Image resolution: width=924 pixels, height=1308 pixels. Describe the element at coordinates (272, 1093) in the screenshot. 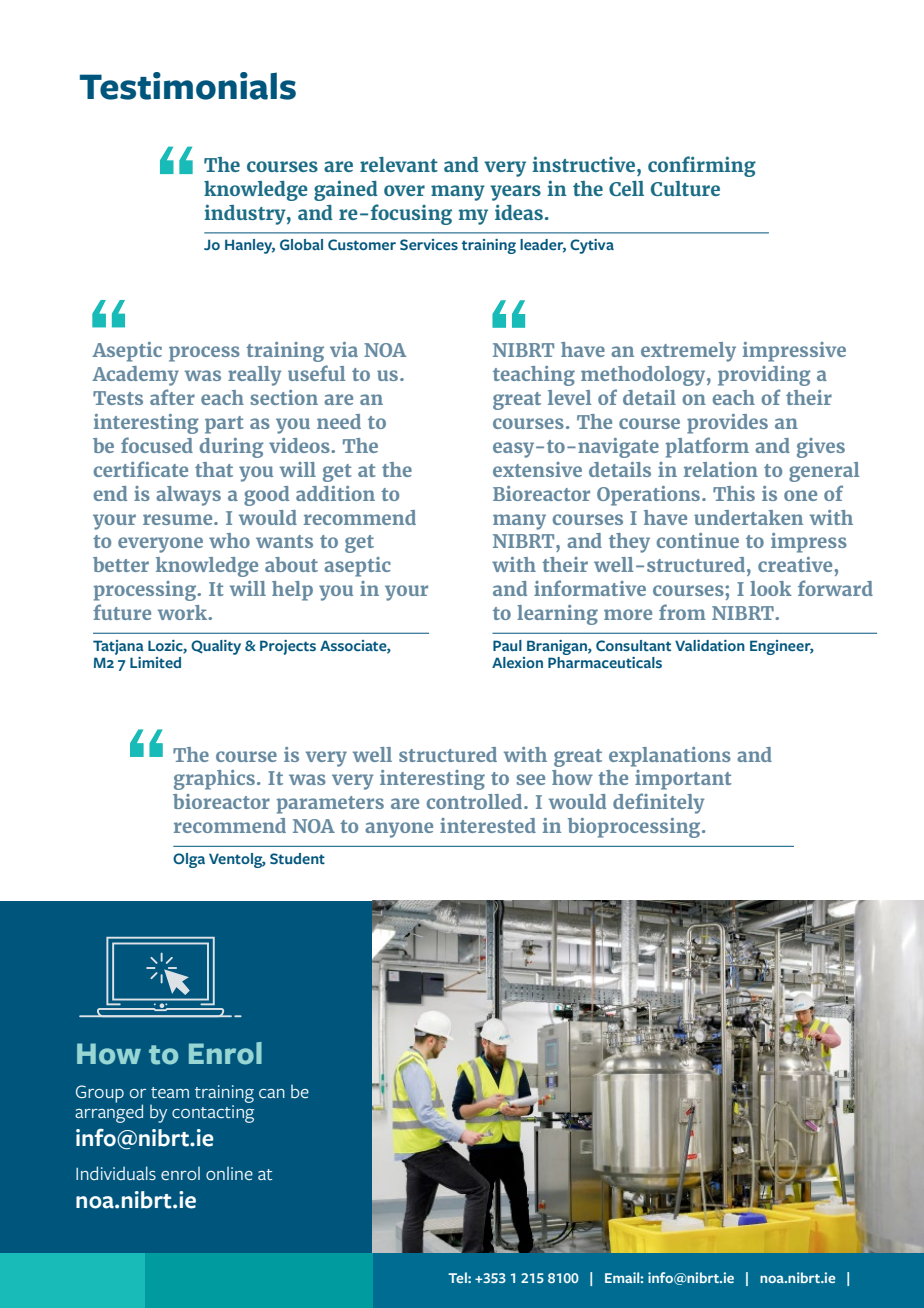

I see `can` at that location.
